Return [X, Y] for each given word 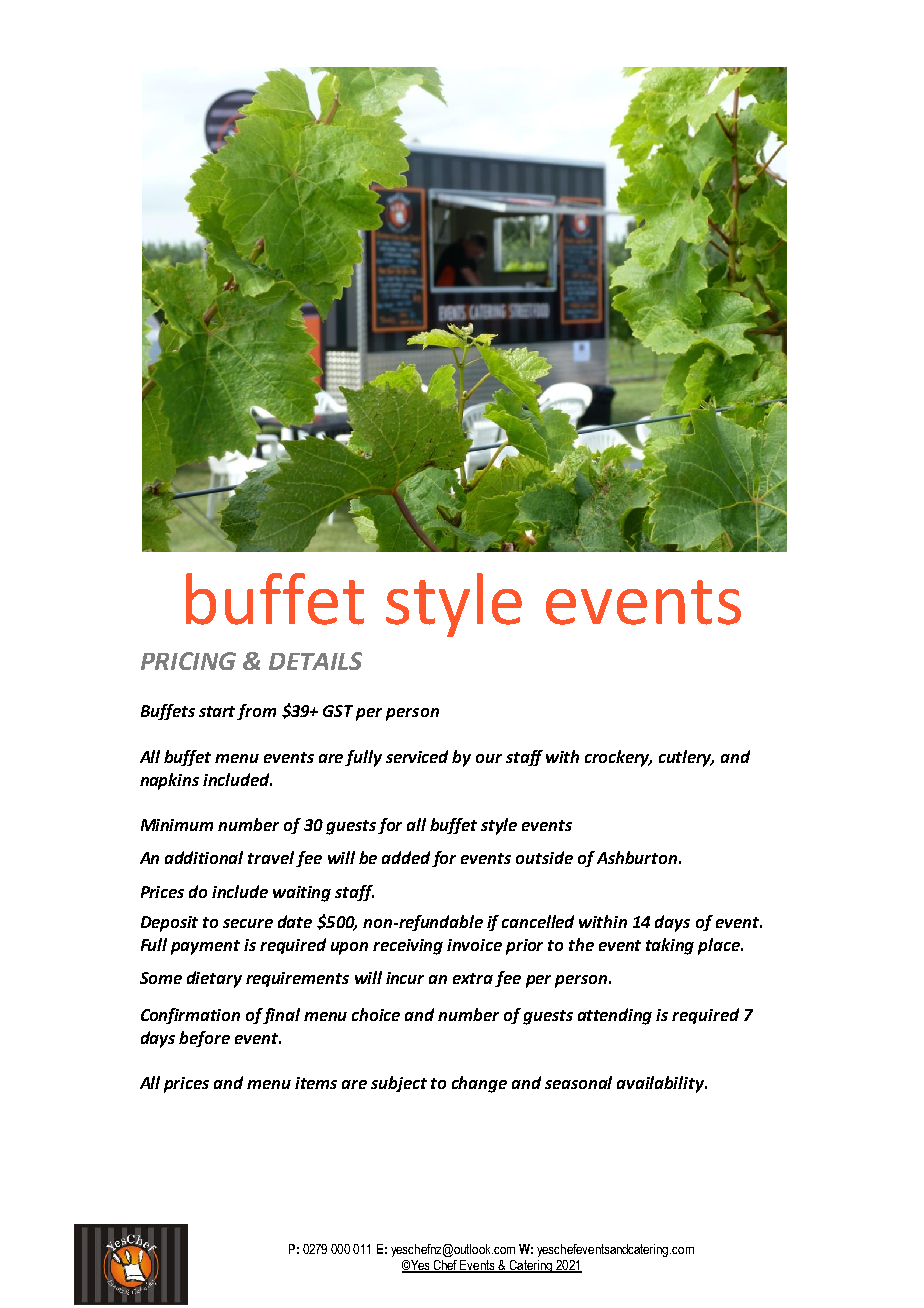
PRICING [188, 661]
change [479, 1084]
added [406, 857]
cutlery [686, 758]
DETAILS [315, 661]
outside [544, 857]
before [204, 1039]
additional [204, 857]
